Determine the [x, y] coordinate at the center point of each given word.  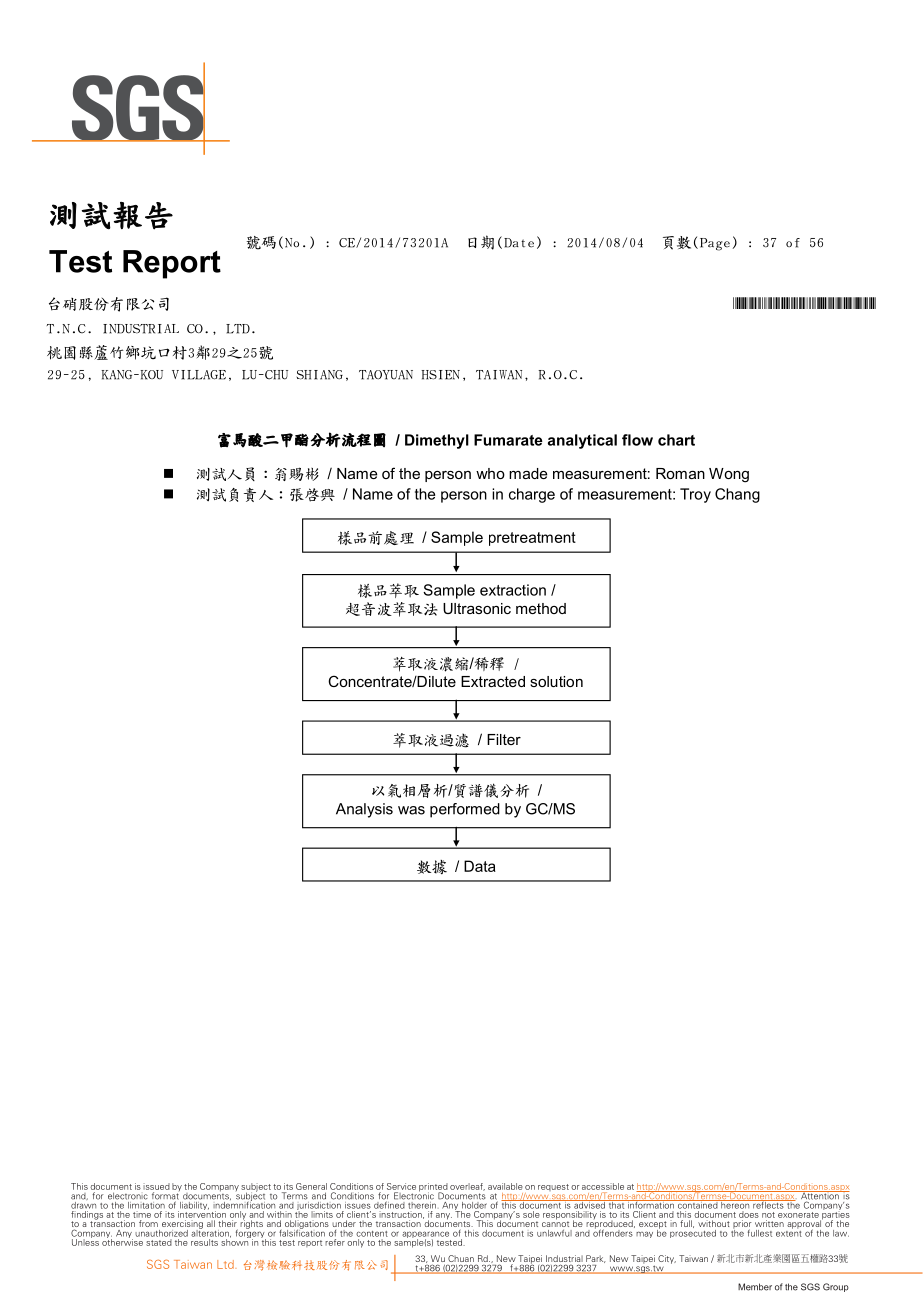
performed [465, 810]
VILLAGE [199, 375]
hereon [735, 1204]
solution [556, 681]
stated [159, 1242]
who [490, 473]
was [411, 810]
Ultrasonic [477, 608]
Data [480, 866]
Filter [504, 739]
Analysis [364, 810]
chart [676, 440]
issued [156, 1186]
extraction [513, 590]
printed [433, 1188]
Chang [737, 495]
